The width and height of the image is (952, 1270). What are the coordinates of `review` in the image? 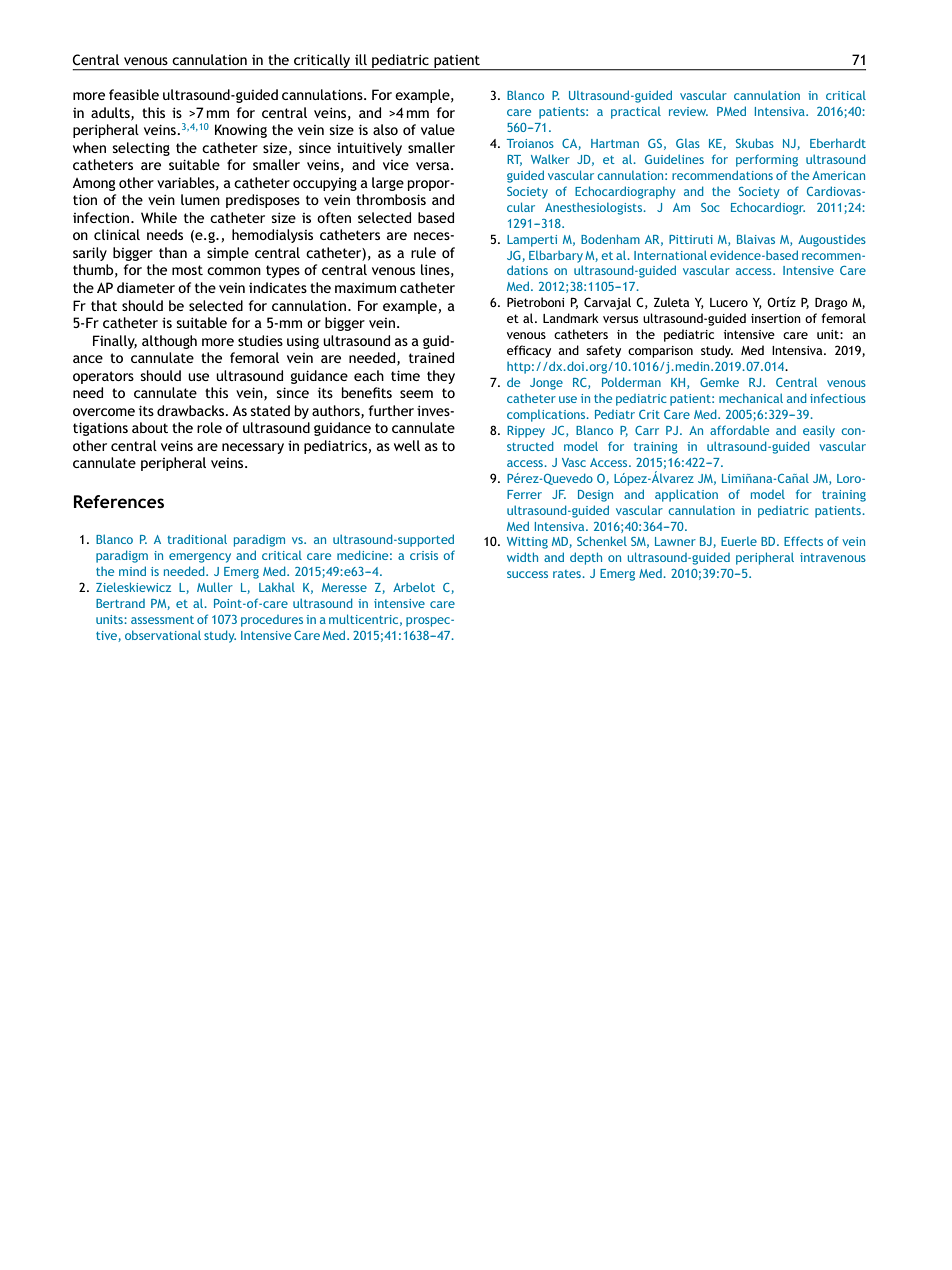 It's located at (688, 111).
